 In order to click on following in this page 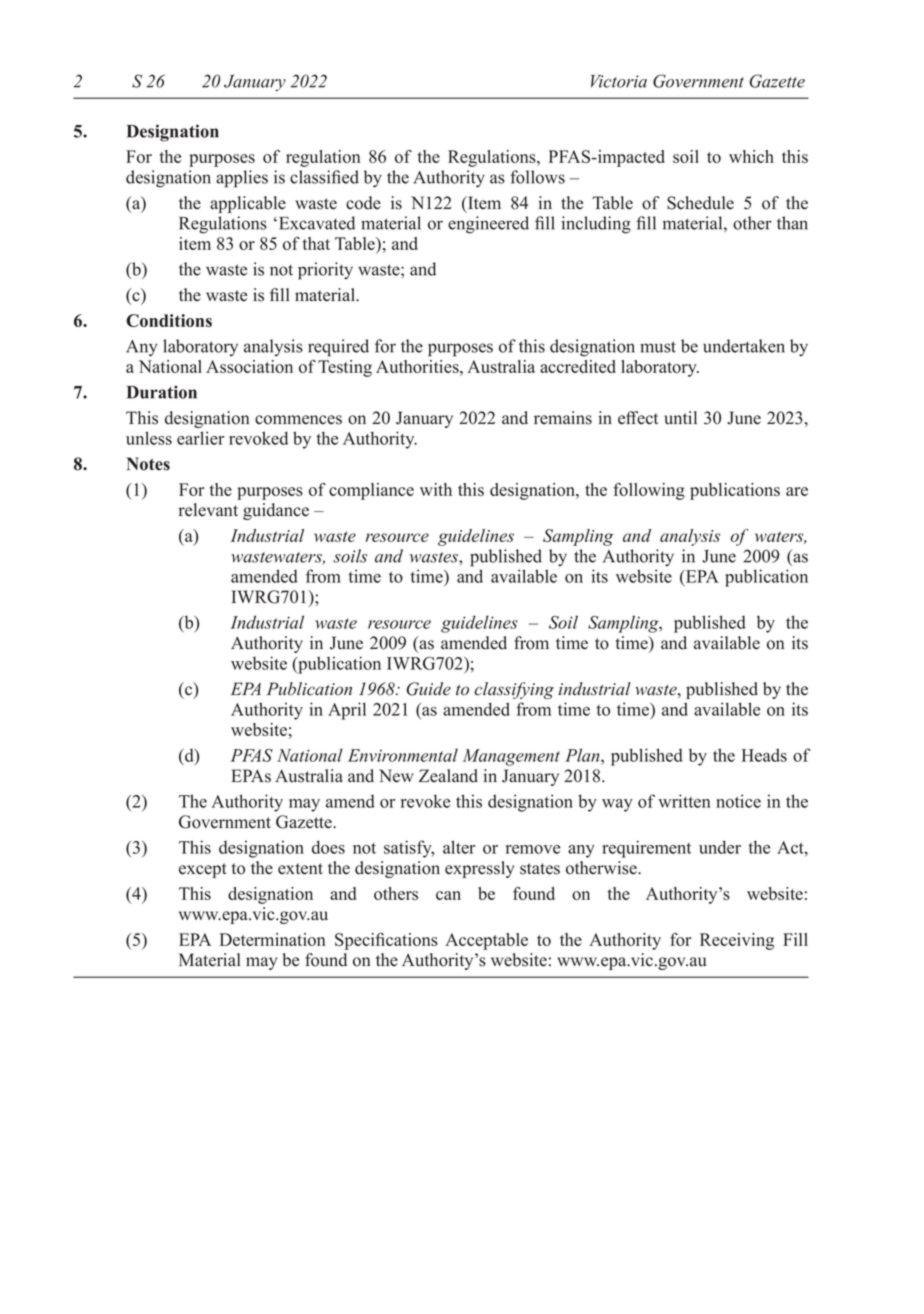, I will do `click(649, 491)`.
